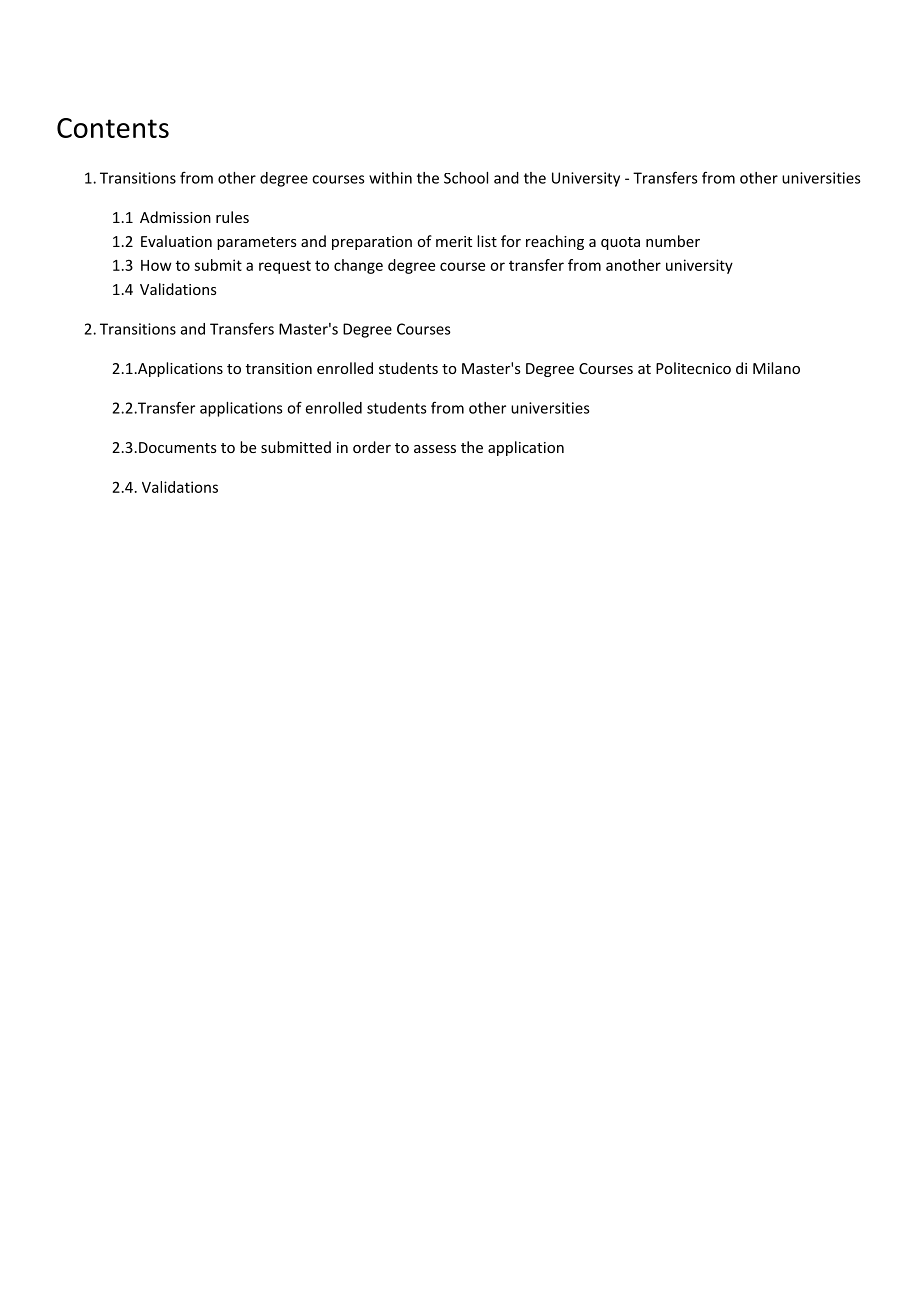 The height and width of the screenshot is (1308, 924). I want to click on within, so click(390, 178).
